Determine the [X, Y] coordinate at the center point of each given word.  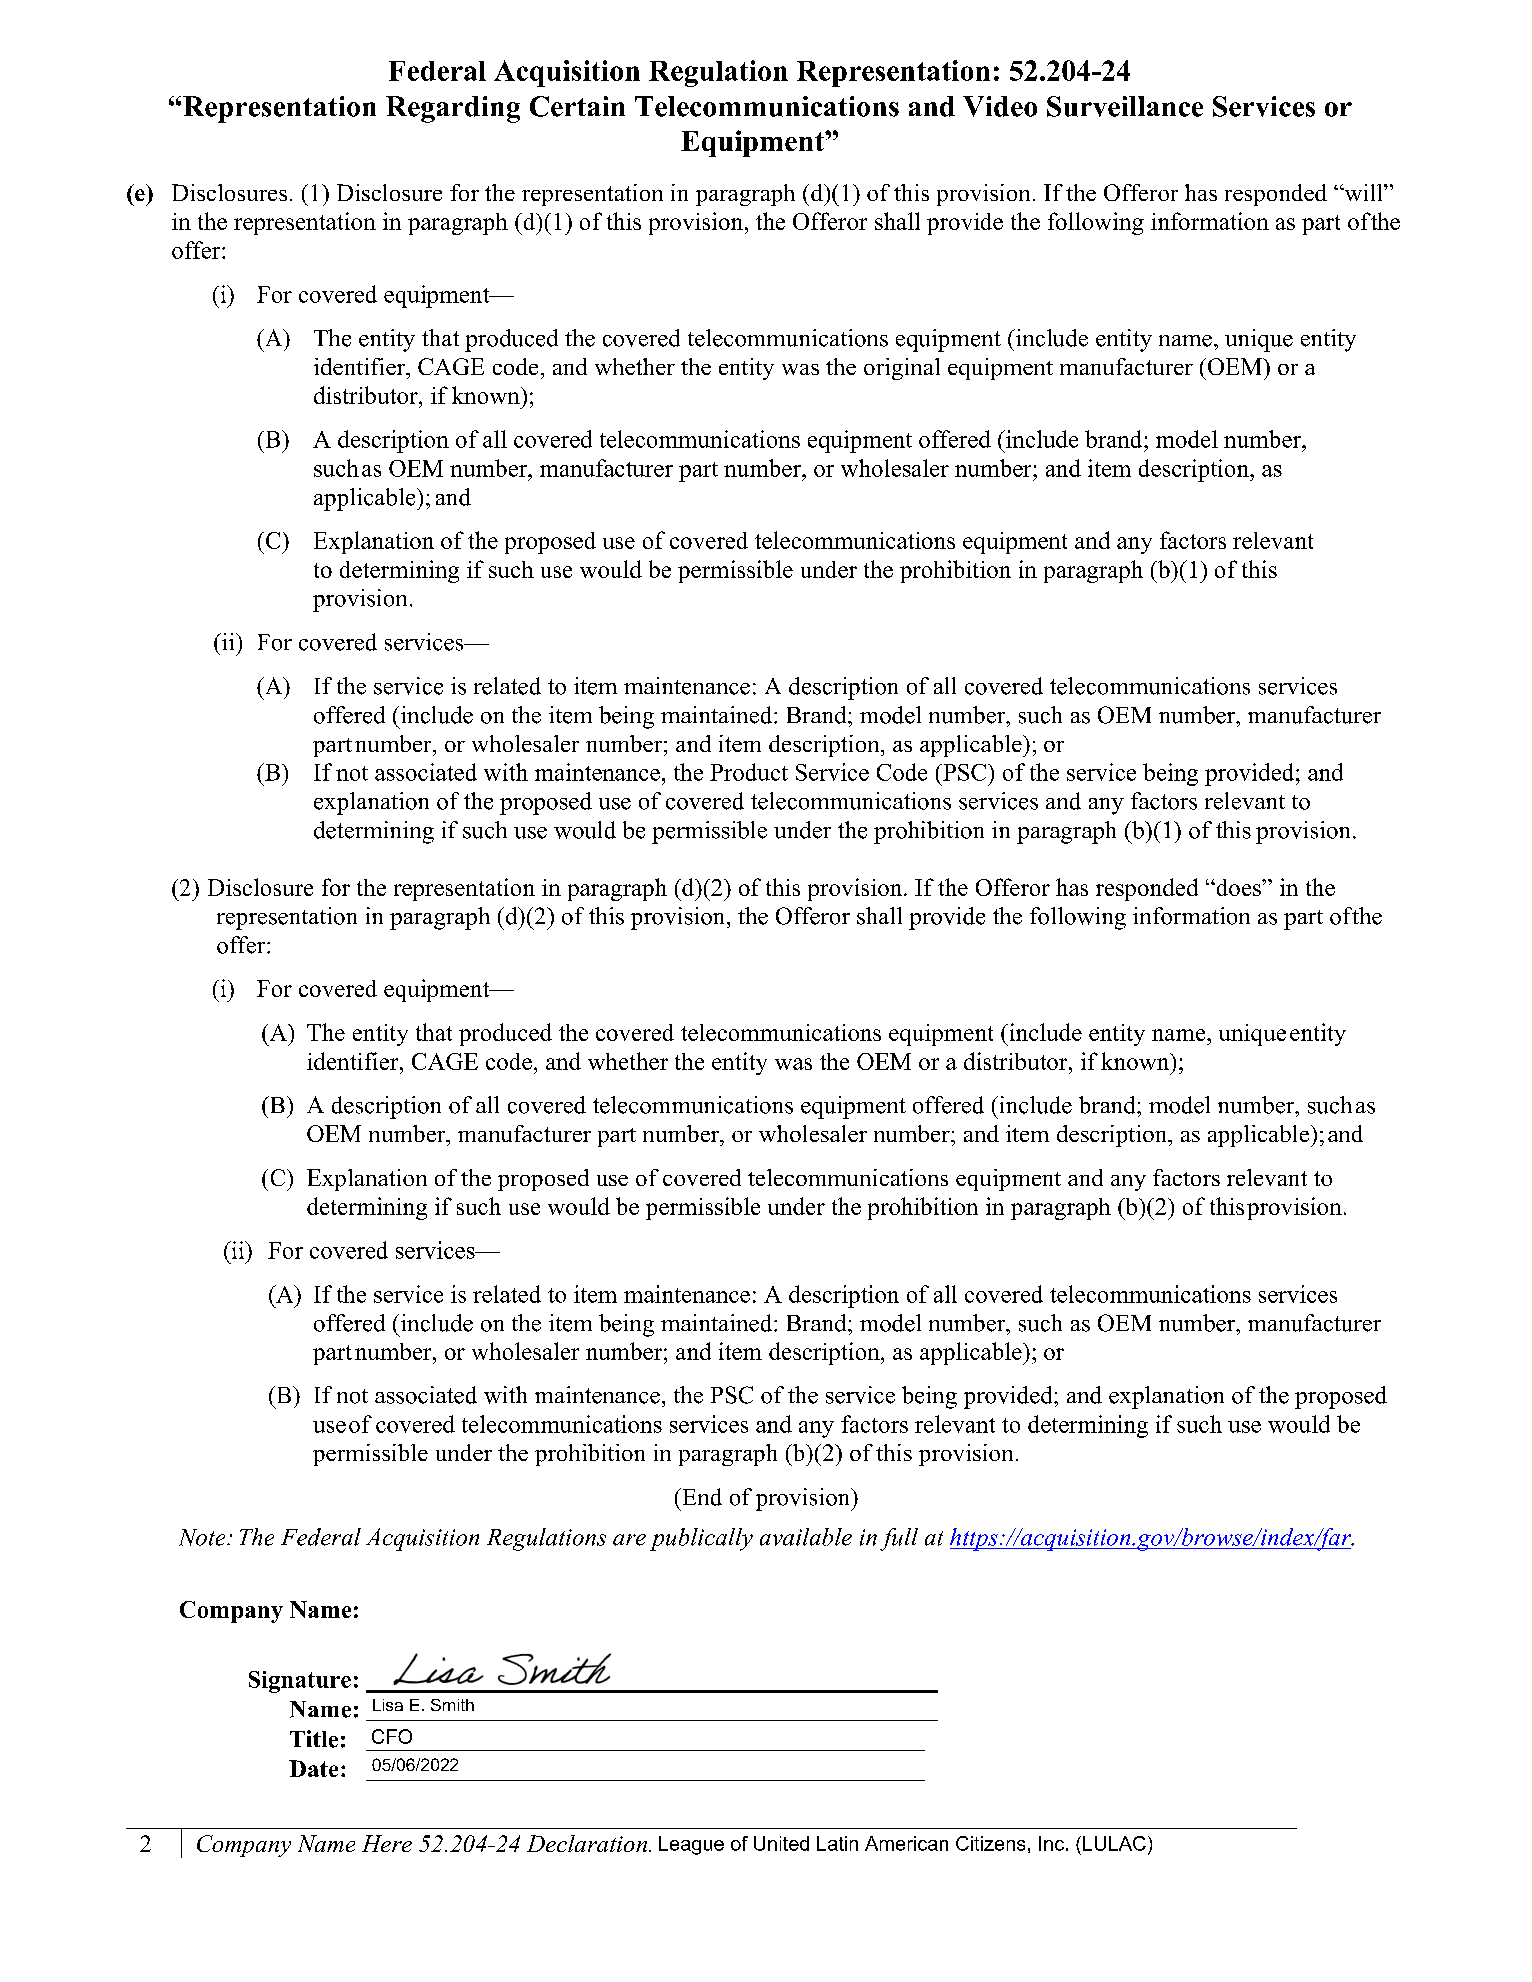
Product [749, 772]
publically [701, 1539]
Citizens [990, 1843]
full [899, 1539]
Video [1000, 106]
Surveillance [1125, 106]
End [701, 1497]
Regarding [453, 109]
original [902, 369]
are [629, 1540]
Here [387, 1843]
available [806, 1537]
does [1238, 887]
